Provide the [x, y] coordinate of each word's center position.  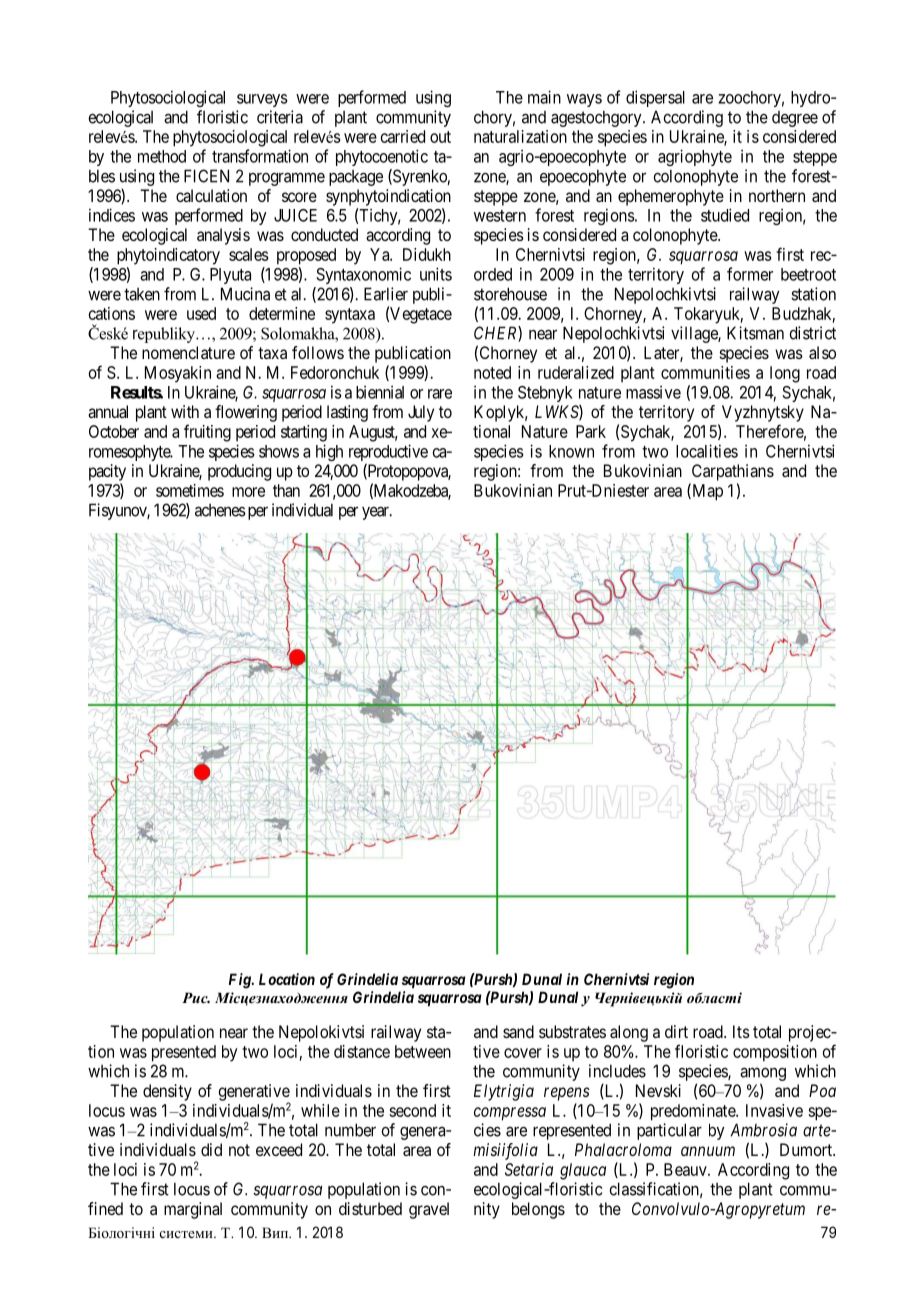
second [412, 1110]
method [162, 156]
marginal [193, 1210]
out [440, 137]
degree [795, 119]
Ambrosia [763, 1130]
